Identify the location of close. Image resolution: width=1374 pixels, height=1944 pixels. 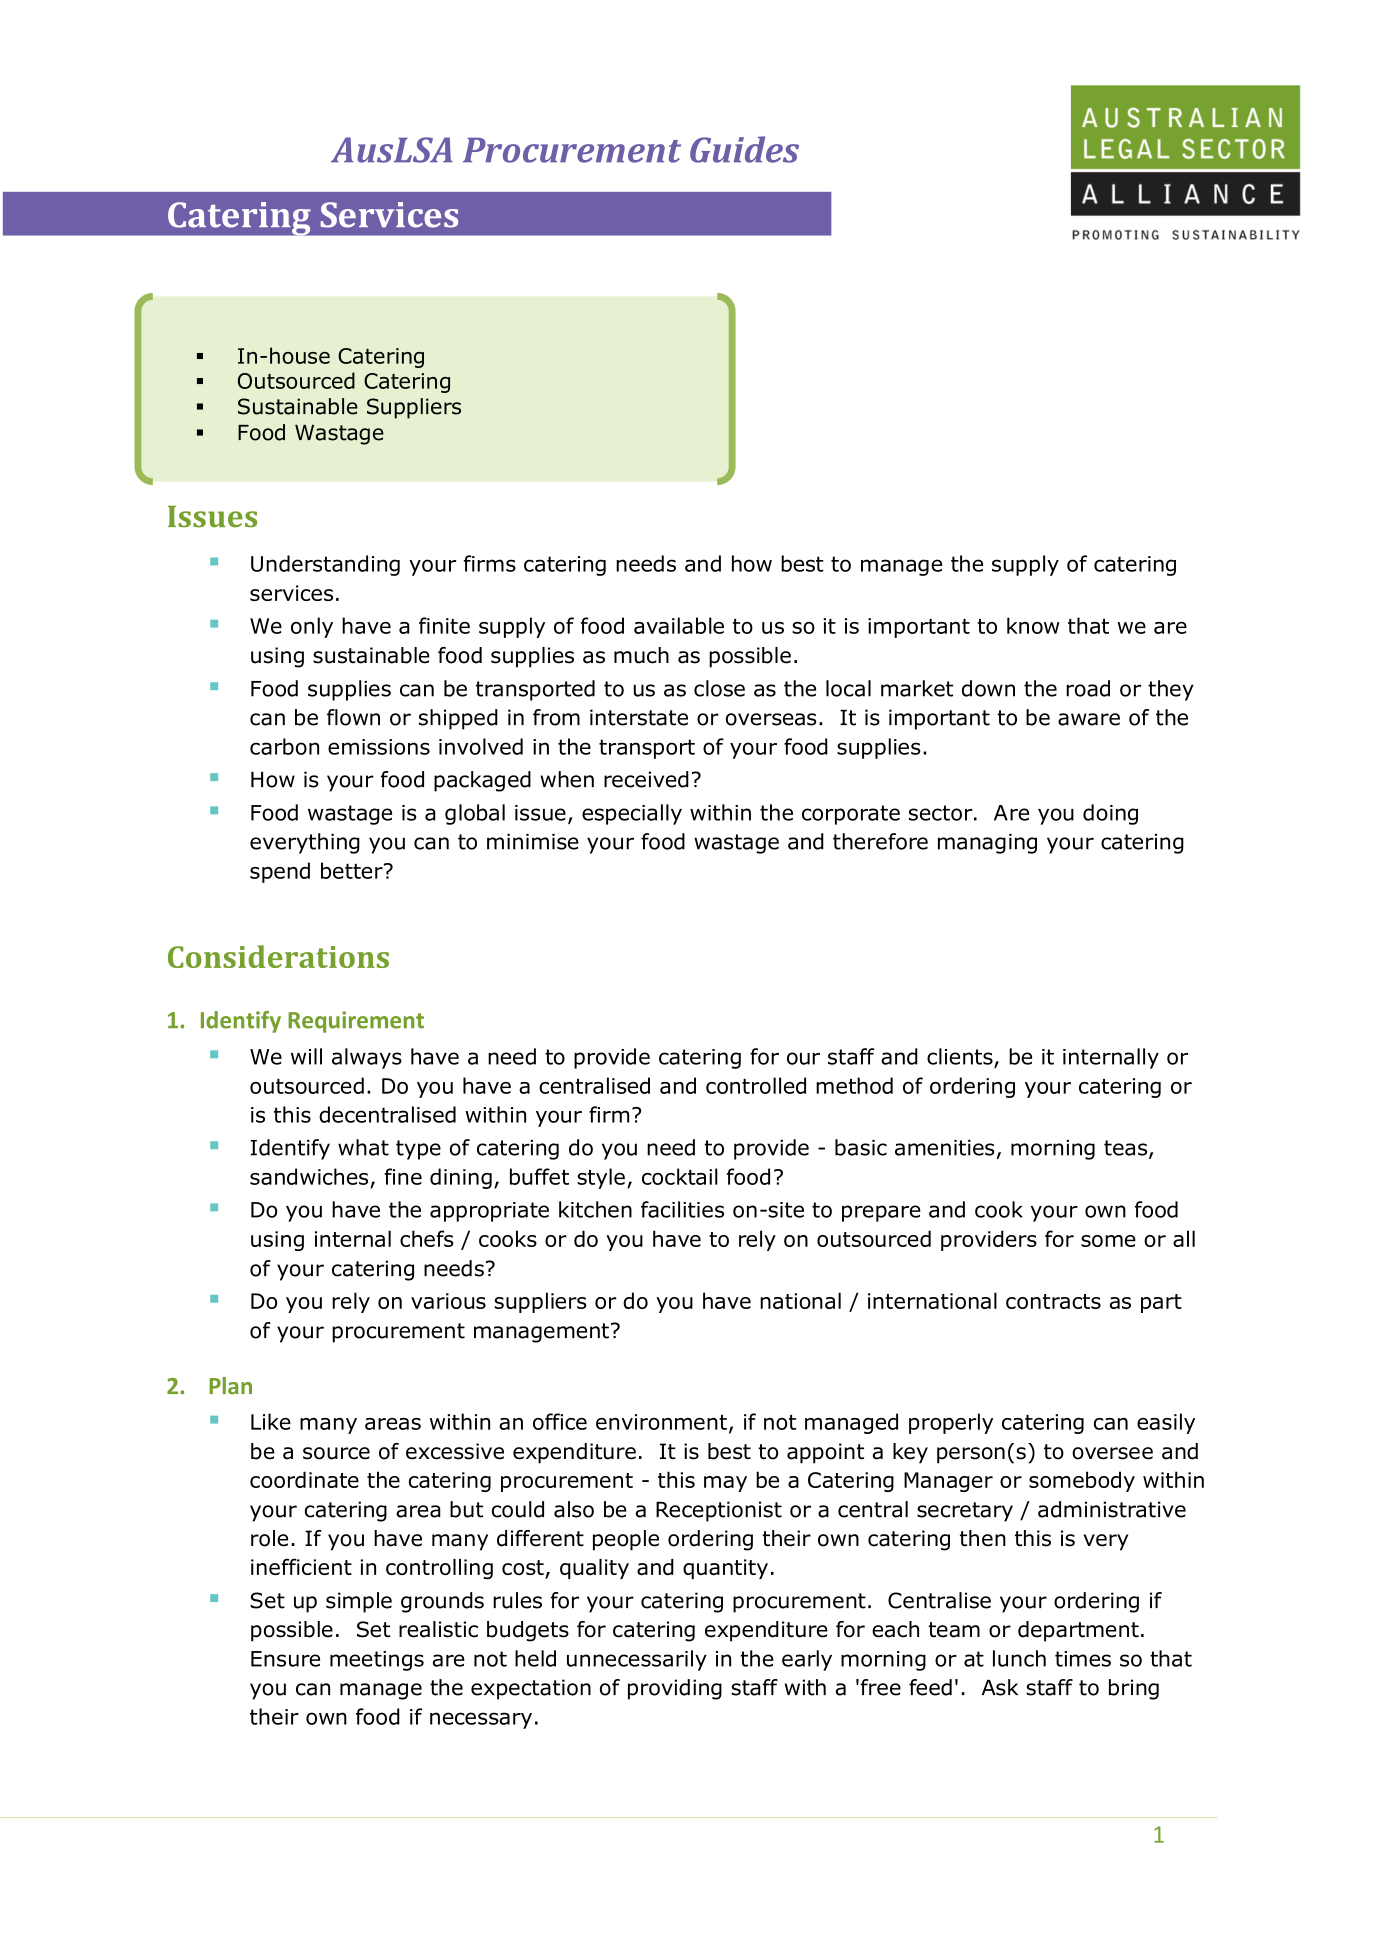
(719, 688).
